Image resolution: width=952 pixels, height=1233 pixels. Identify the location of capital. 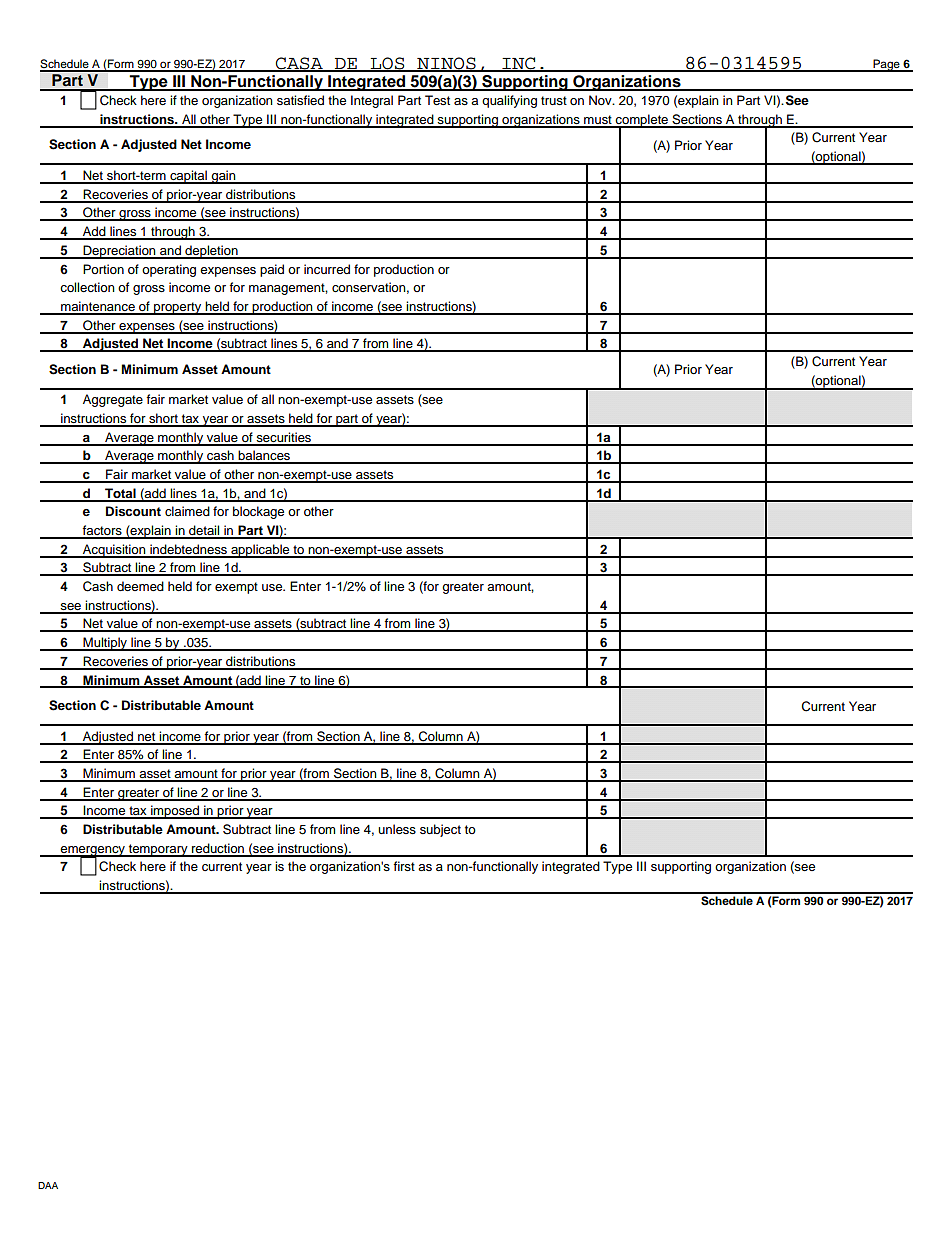
(188, 177).
